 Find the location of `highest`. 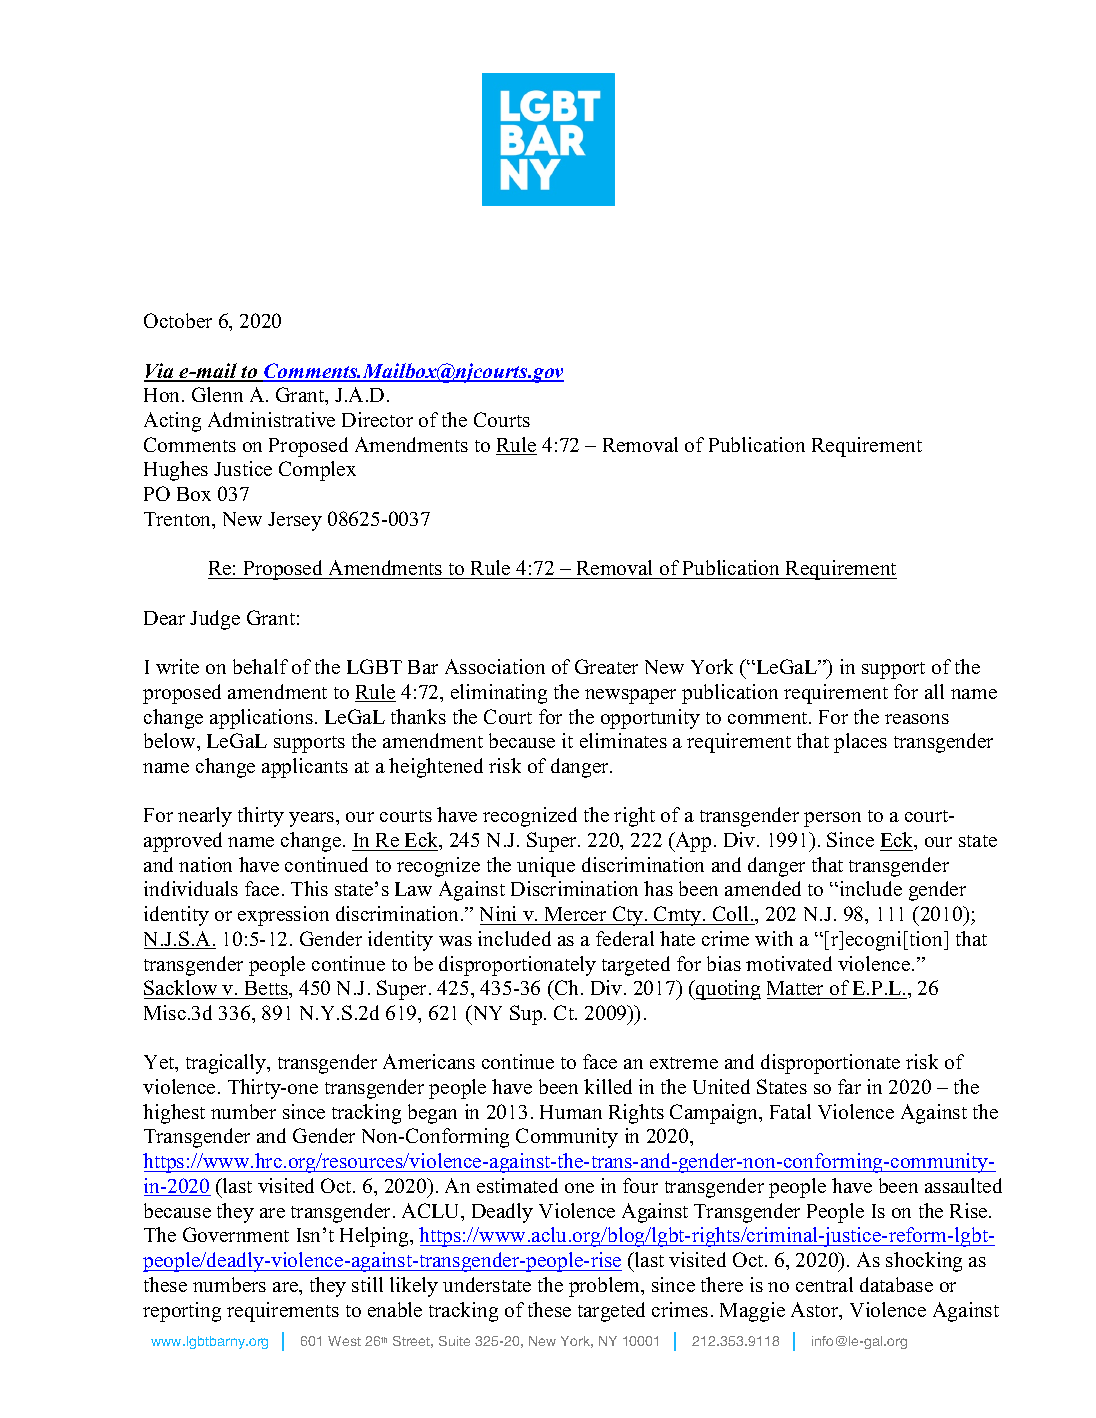

highest is located at coordinates (174, 1114).
